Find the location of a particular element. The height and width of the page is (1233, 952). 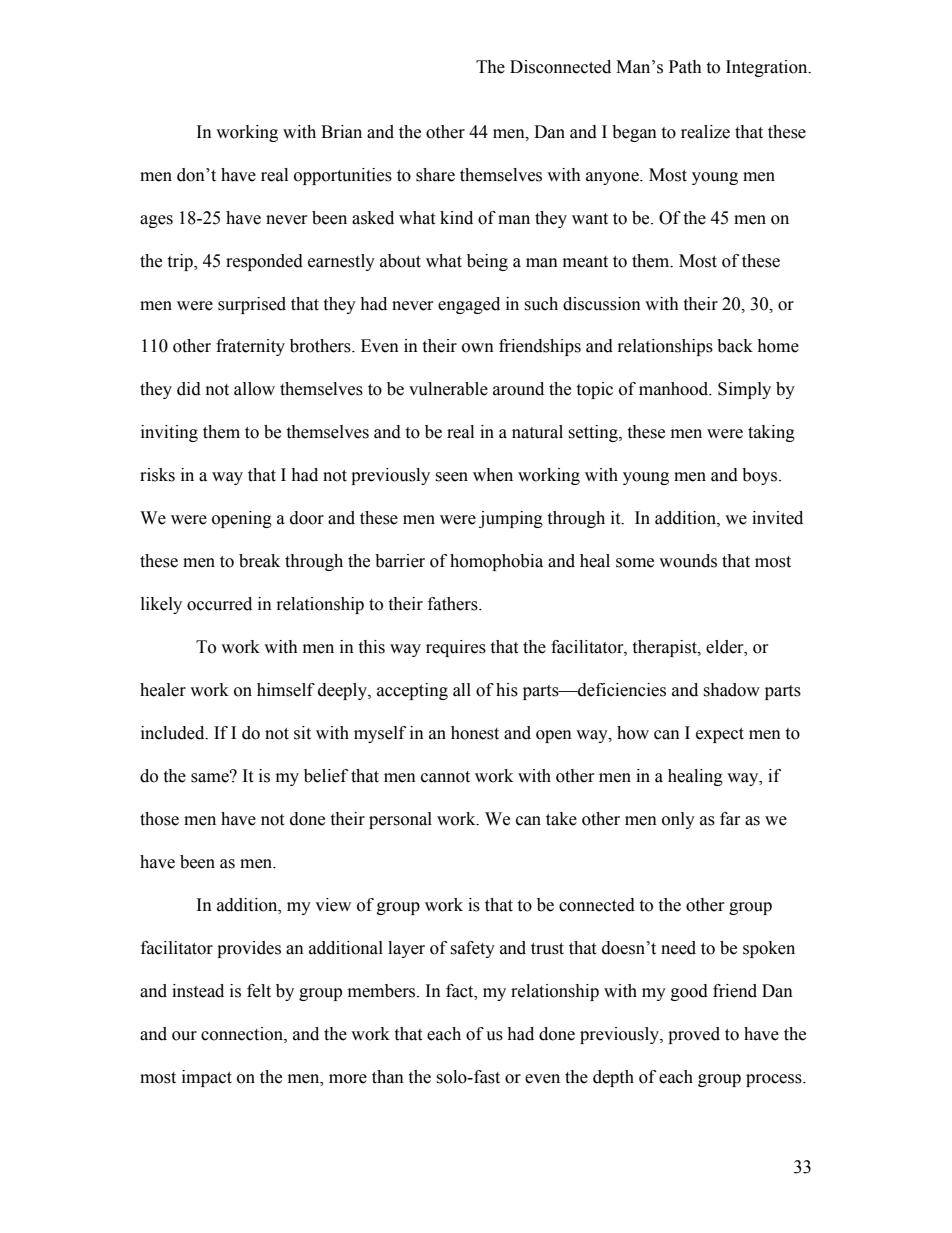

honest is located at coordinates (475, 733).
